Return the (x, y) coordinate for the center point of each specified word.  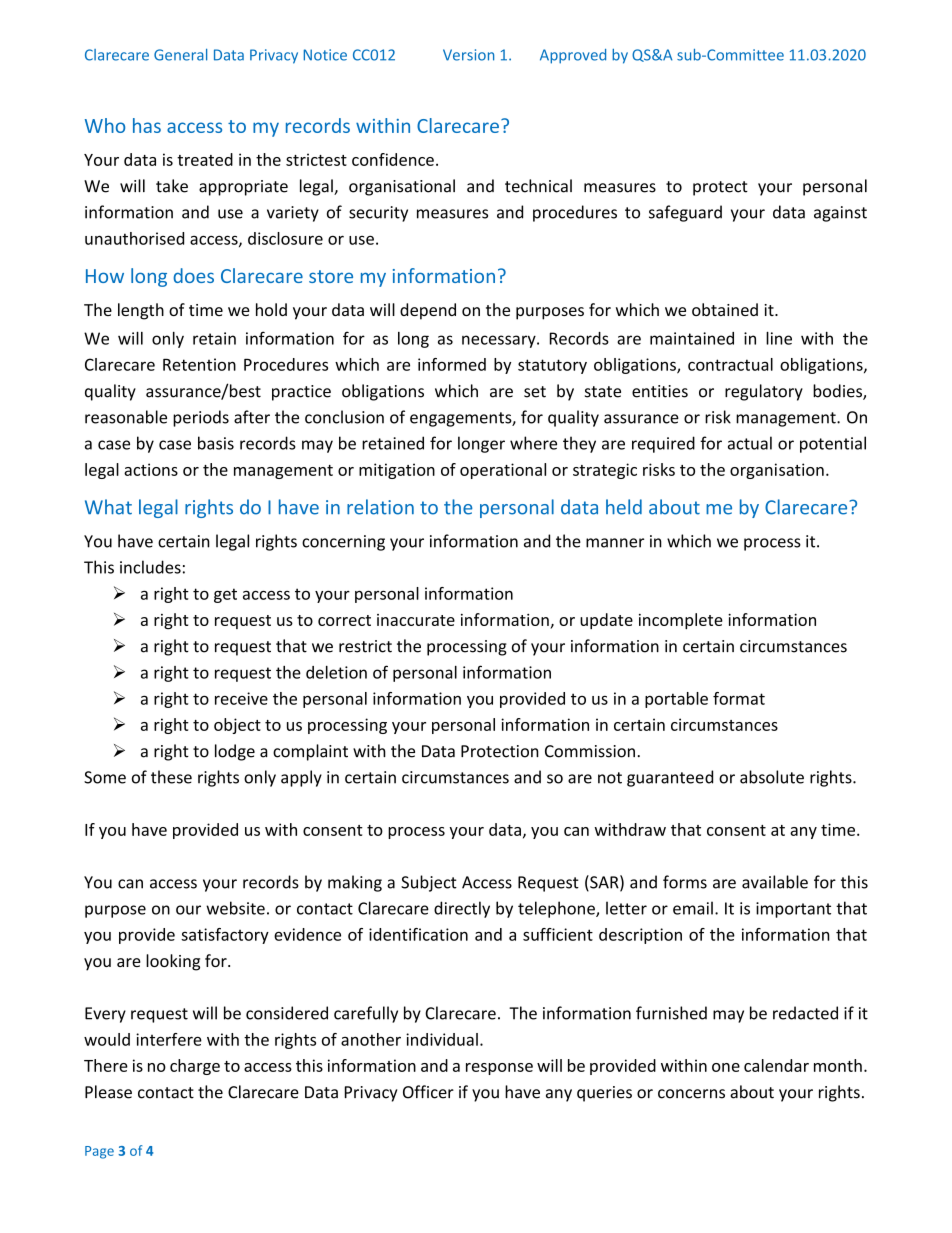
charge (195, 1067)
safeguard (685, 213)
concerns (691, 1094)
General (180, 55)
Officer (428, 1092)
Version (468, 55)
